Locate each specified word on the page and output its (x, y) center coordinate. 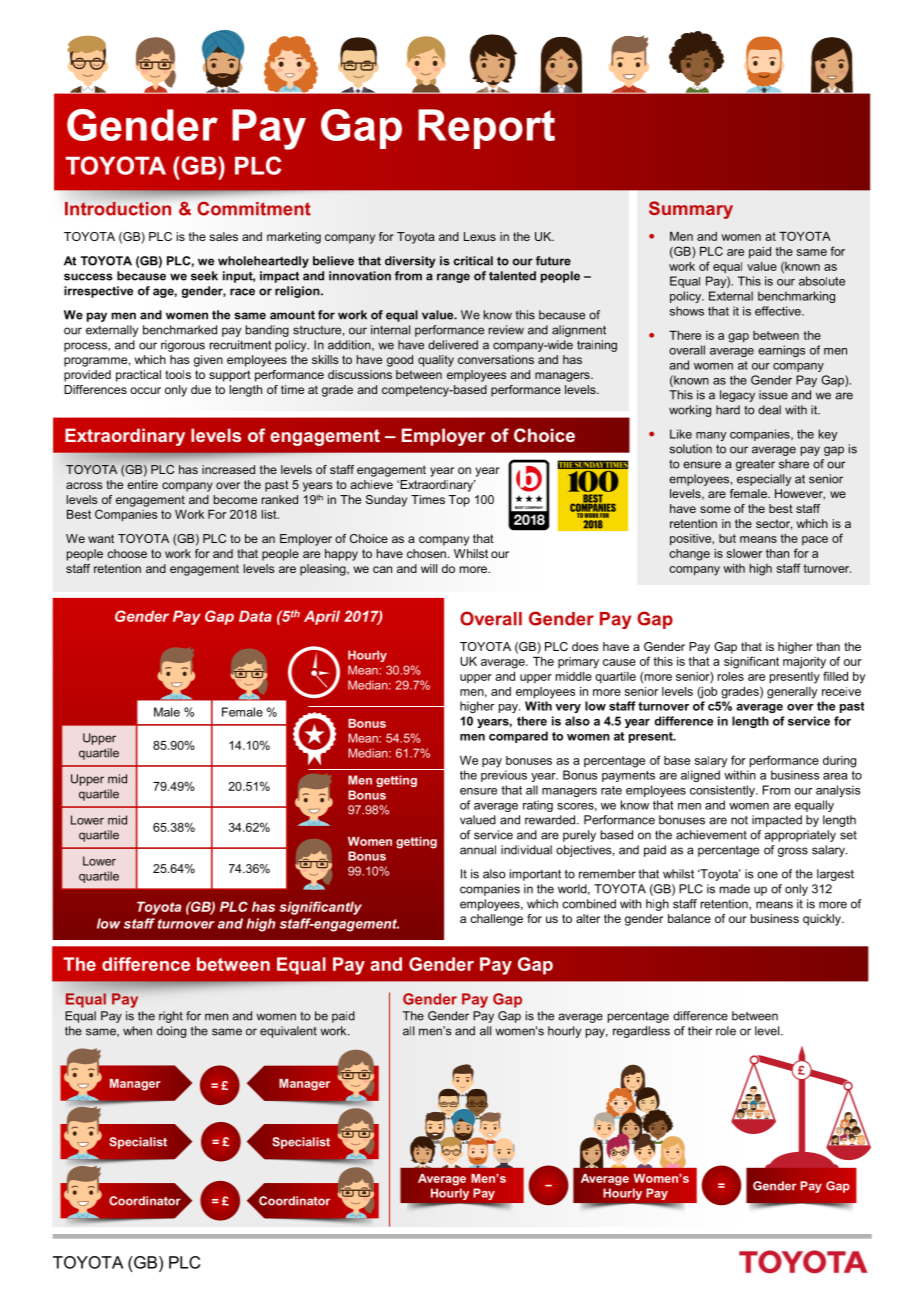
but (727, 538)
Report (486, 129)
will (429, 568)
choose (127, 553)
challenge (496, 920)
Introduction (118, 209)
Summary (691, 210)
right (171, 1017)
